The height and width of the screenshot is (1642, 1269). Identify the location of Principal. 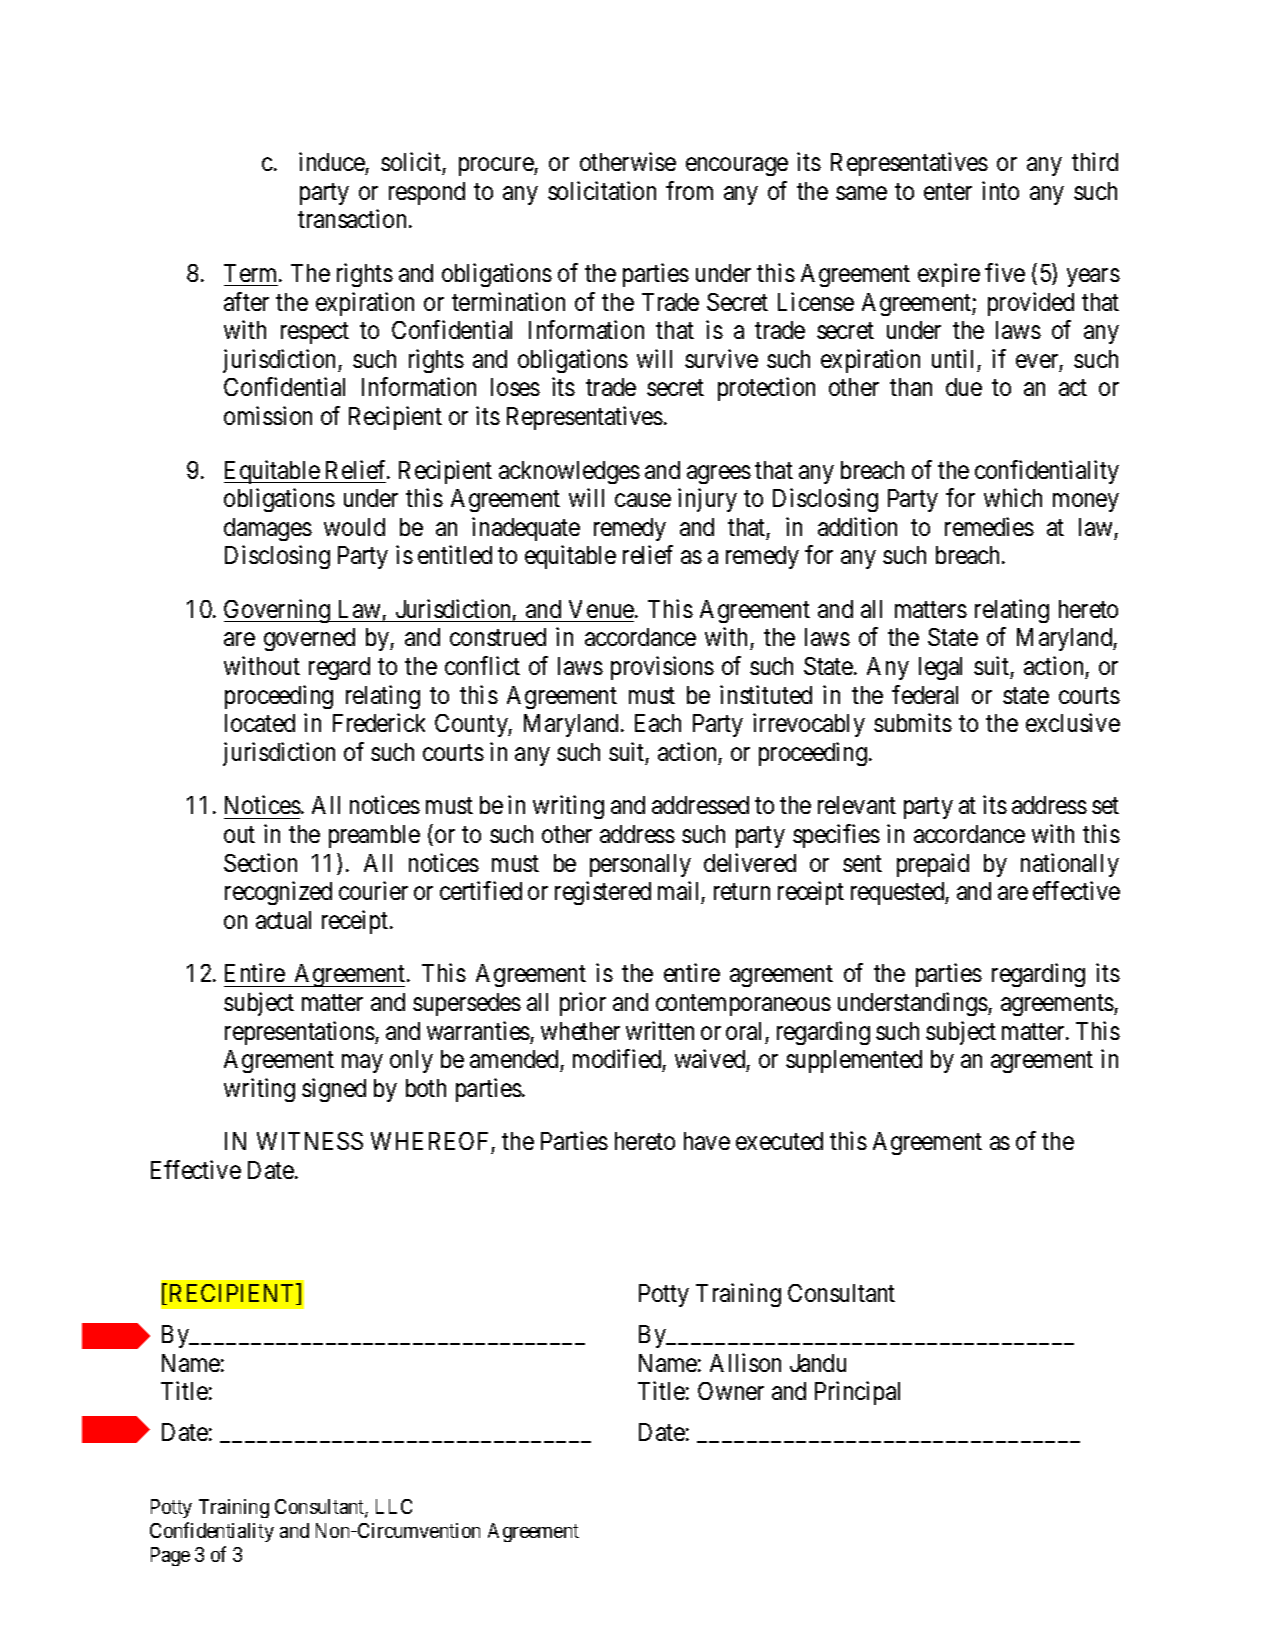
(857, 1393).
